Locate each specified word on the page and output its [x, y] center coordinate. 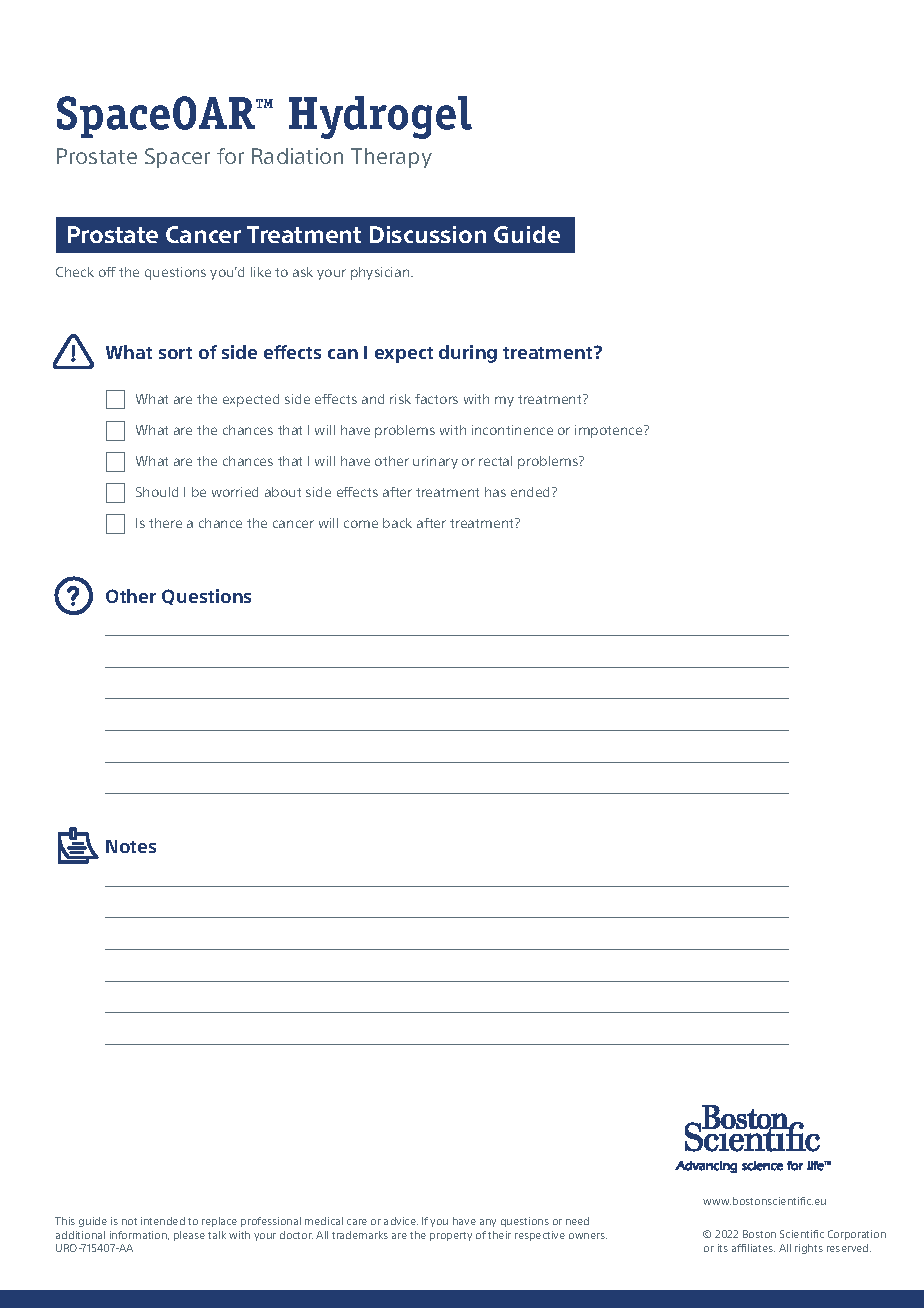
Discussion [428, 234]
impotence [610, 431]
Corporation [857, 1235]
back [397, 523]
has [495, 492]
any [488, 1223]
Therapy [391, 158]
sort [175, 353]
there [165, 523]
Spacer [177, 158]
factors [436, 399]
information [139, 1235]
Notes [131, 846]
